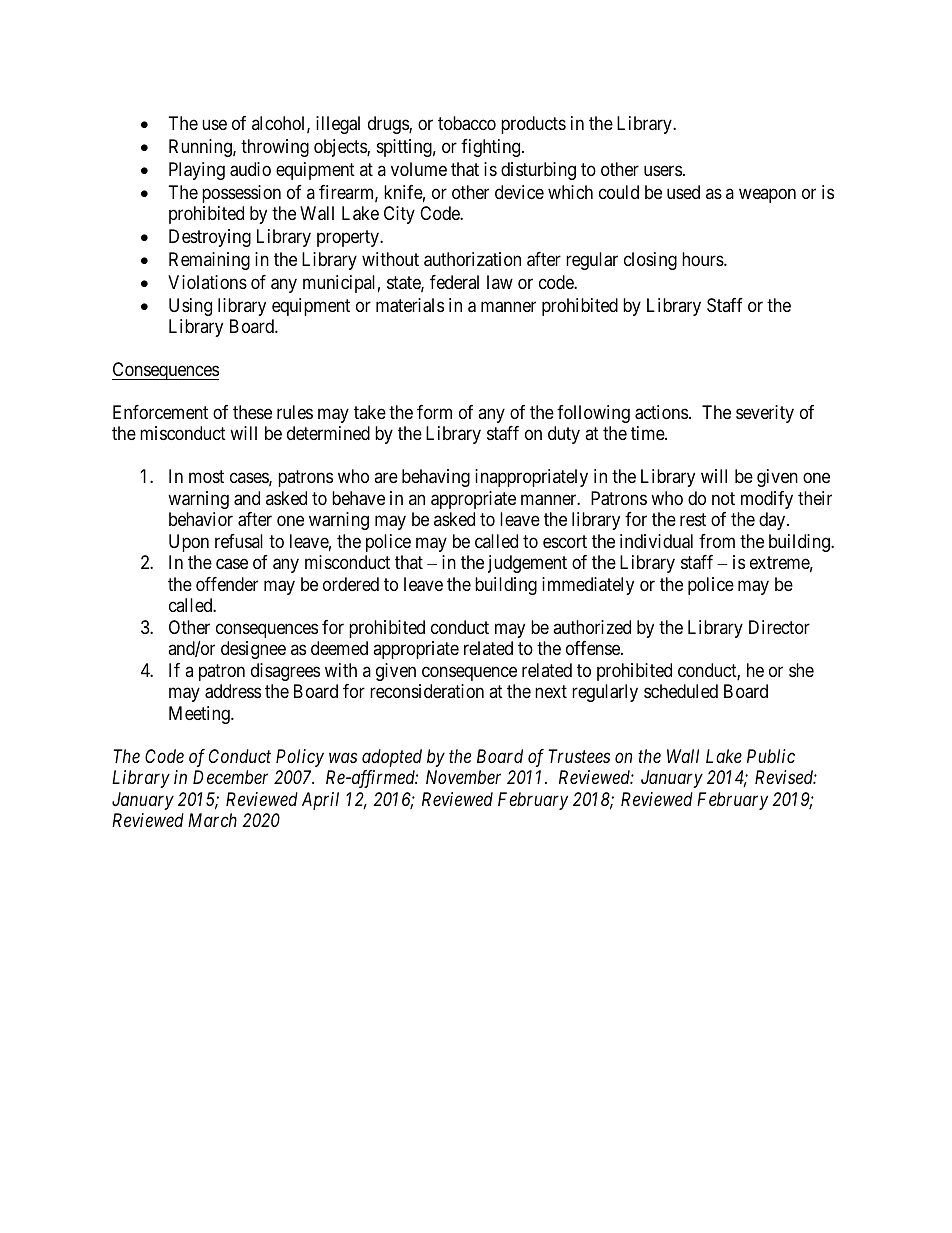  Describe the element at coordinates (285, 672) in the page. I see `disagrees` at that location.
